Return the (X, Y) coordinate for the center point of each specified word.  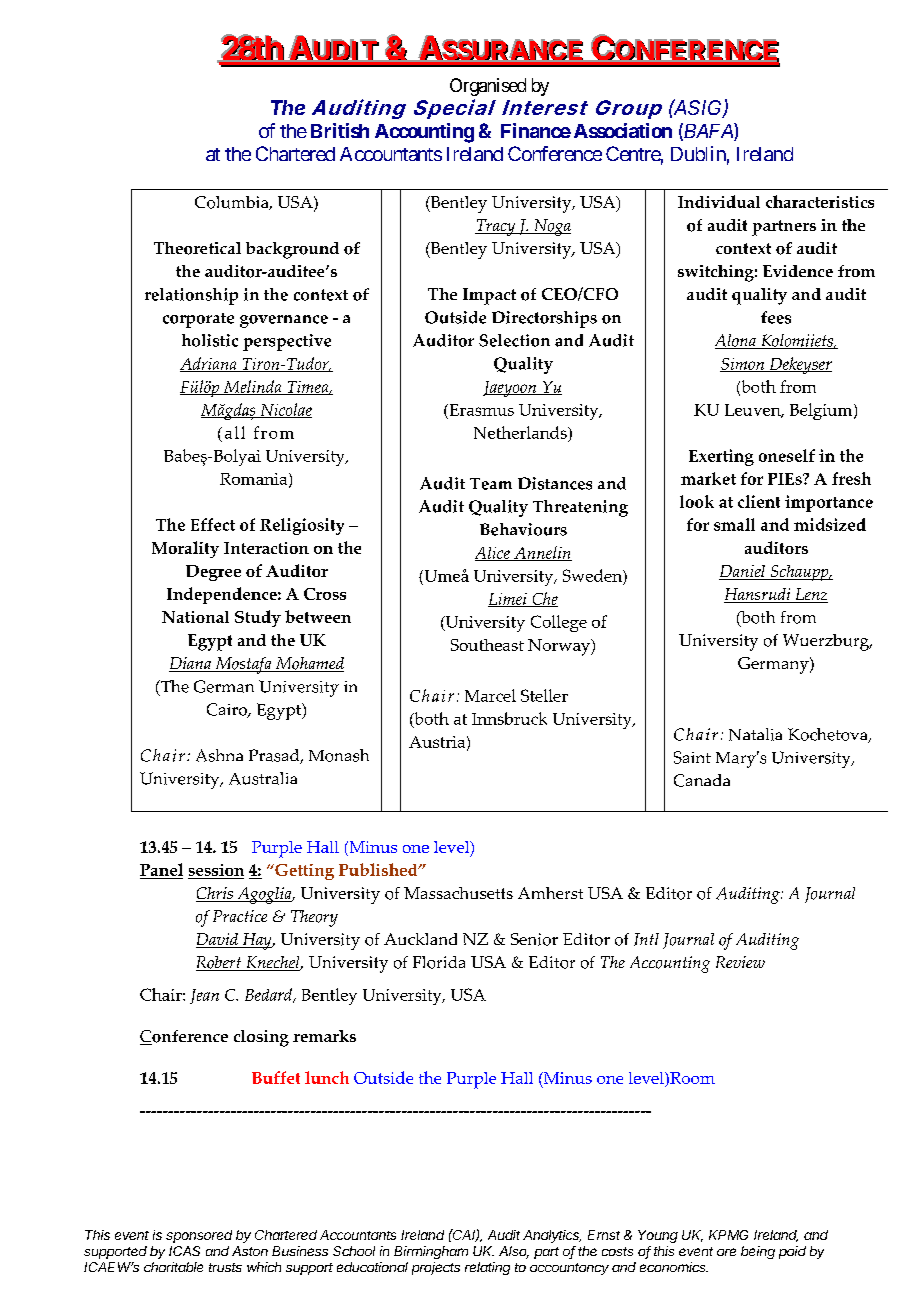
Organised (488, 87)
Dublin (698, 153)
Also (514, 1252)
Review (740, 962)
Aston (250, 1251)
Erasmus (480, 410)
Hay (257, 941)
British (340, 130)
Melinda (252, 387)
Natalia (755, 734)
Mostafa (243, 665)
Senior (534, 939)
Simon (743, 365)
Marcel (490, 695)
